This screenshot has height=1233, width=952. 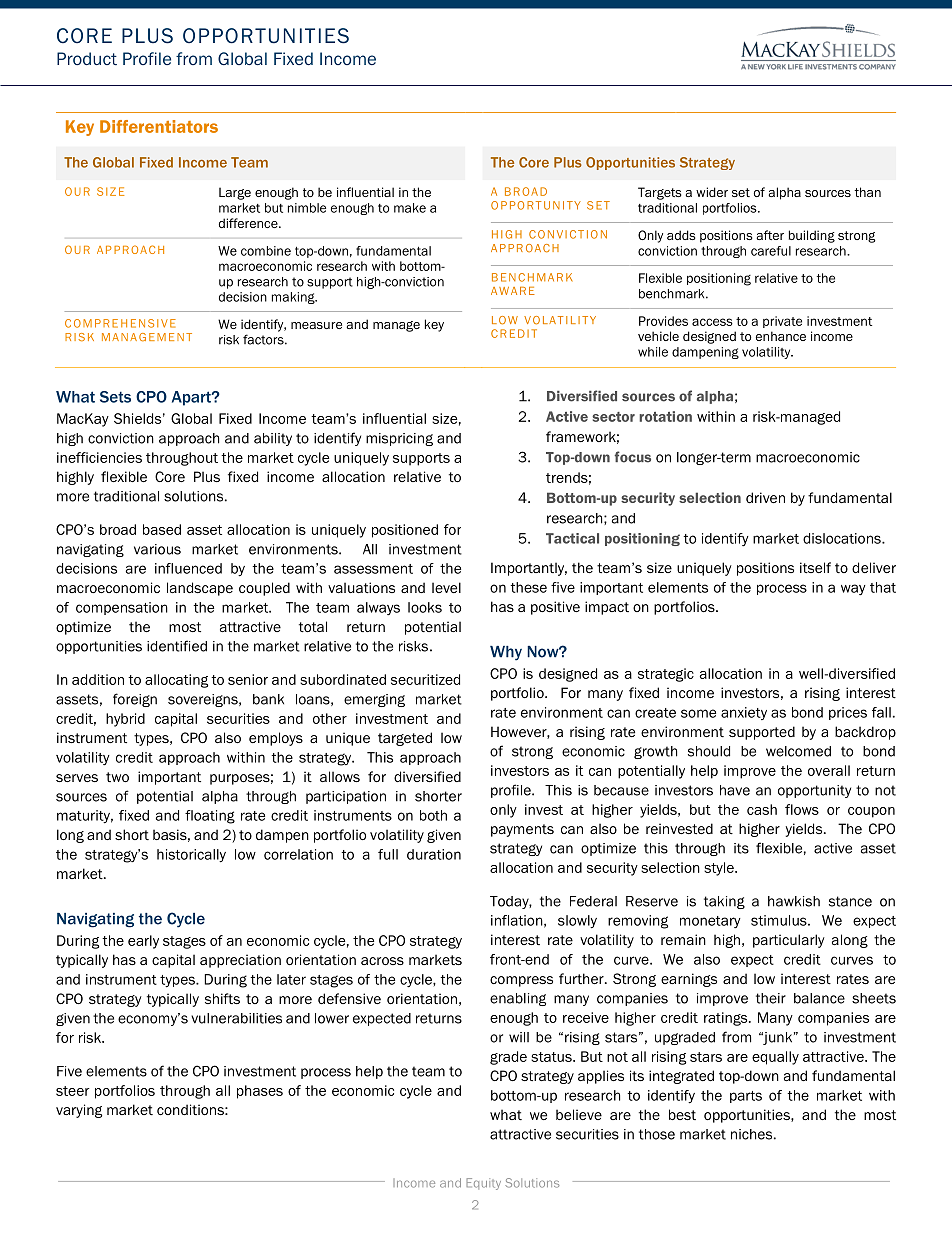 I want to click on AWARE, so click(x=513, y=291).
